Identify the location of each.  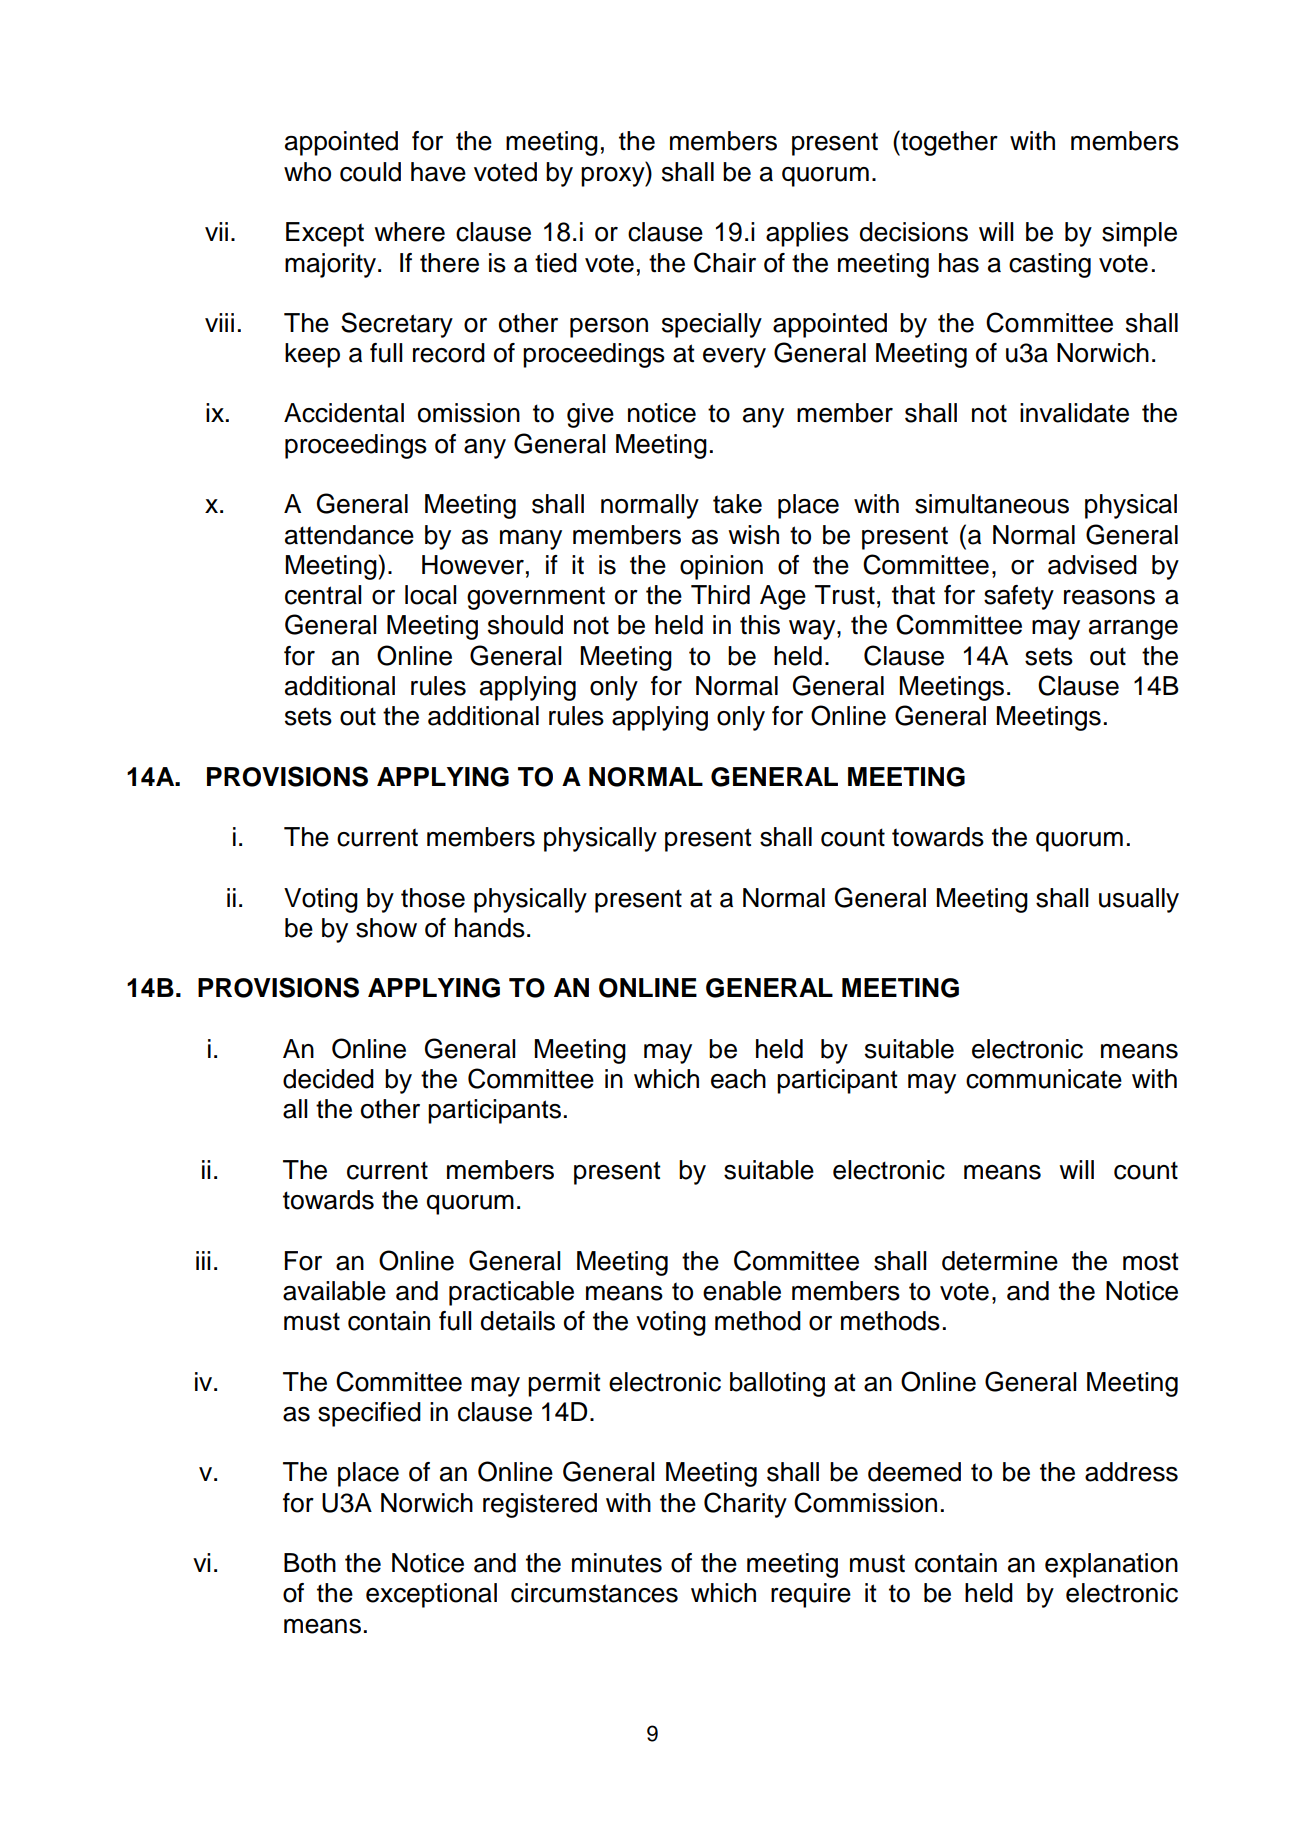
(738, 1079).
